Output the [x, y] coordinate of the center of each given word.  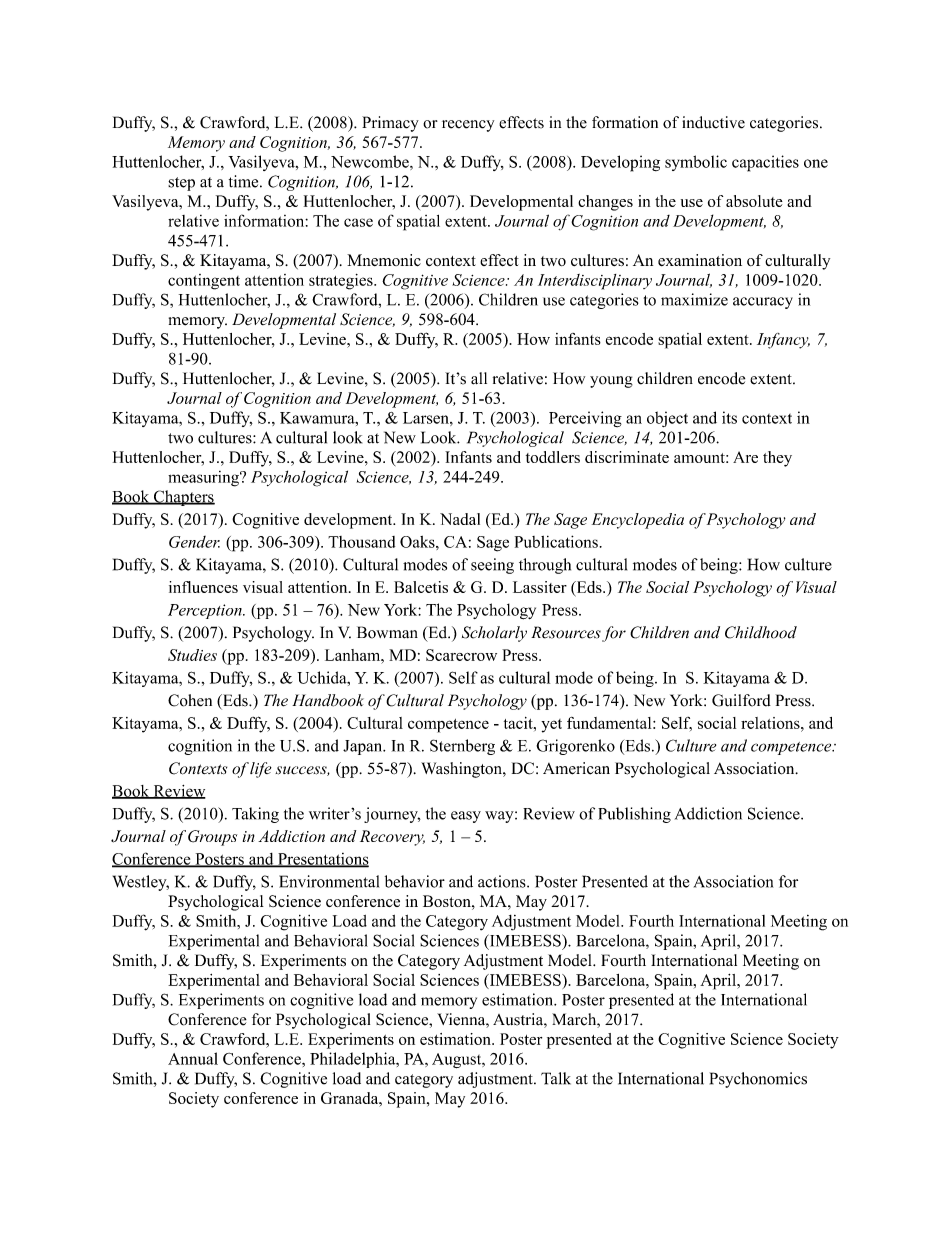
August [458, 1060]
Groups [212, 838]
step [181, 184]
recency [468, 126]
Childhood [761, 632]
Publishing [634, 815]
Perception [206, 611]
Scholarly [494, 634]
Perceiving [585, 419]
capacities [765, 163]
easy [466, 817]
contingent [204, 282]
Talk [556, 1078]
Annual [193, 1058]
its [729, 417]
